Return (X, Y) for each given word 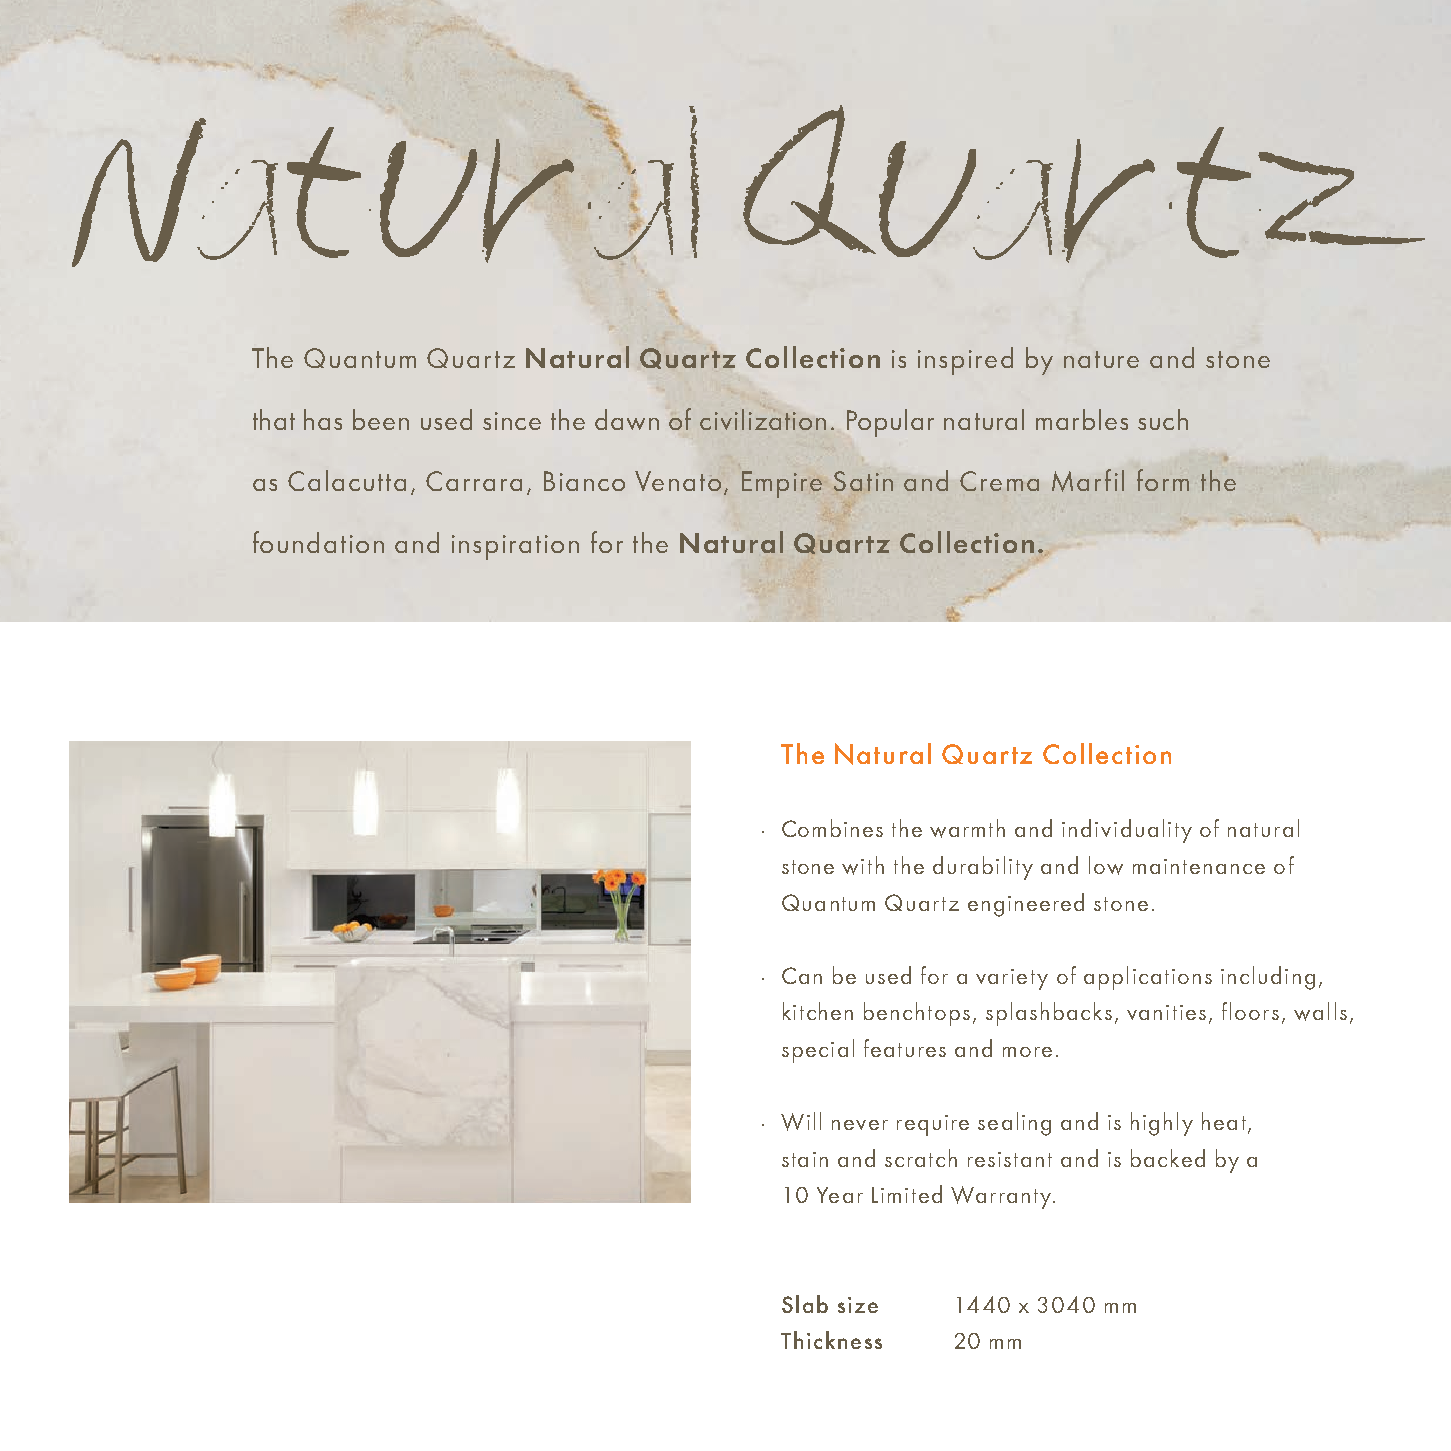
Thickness (831, 1340)
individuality (1127, 831)
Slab (805, 1304)
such (1163, 419)
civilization (763, 419)
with (863, 865)
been (381, 419)
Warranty (1002, 1197)
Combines (832, 828)
